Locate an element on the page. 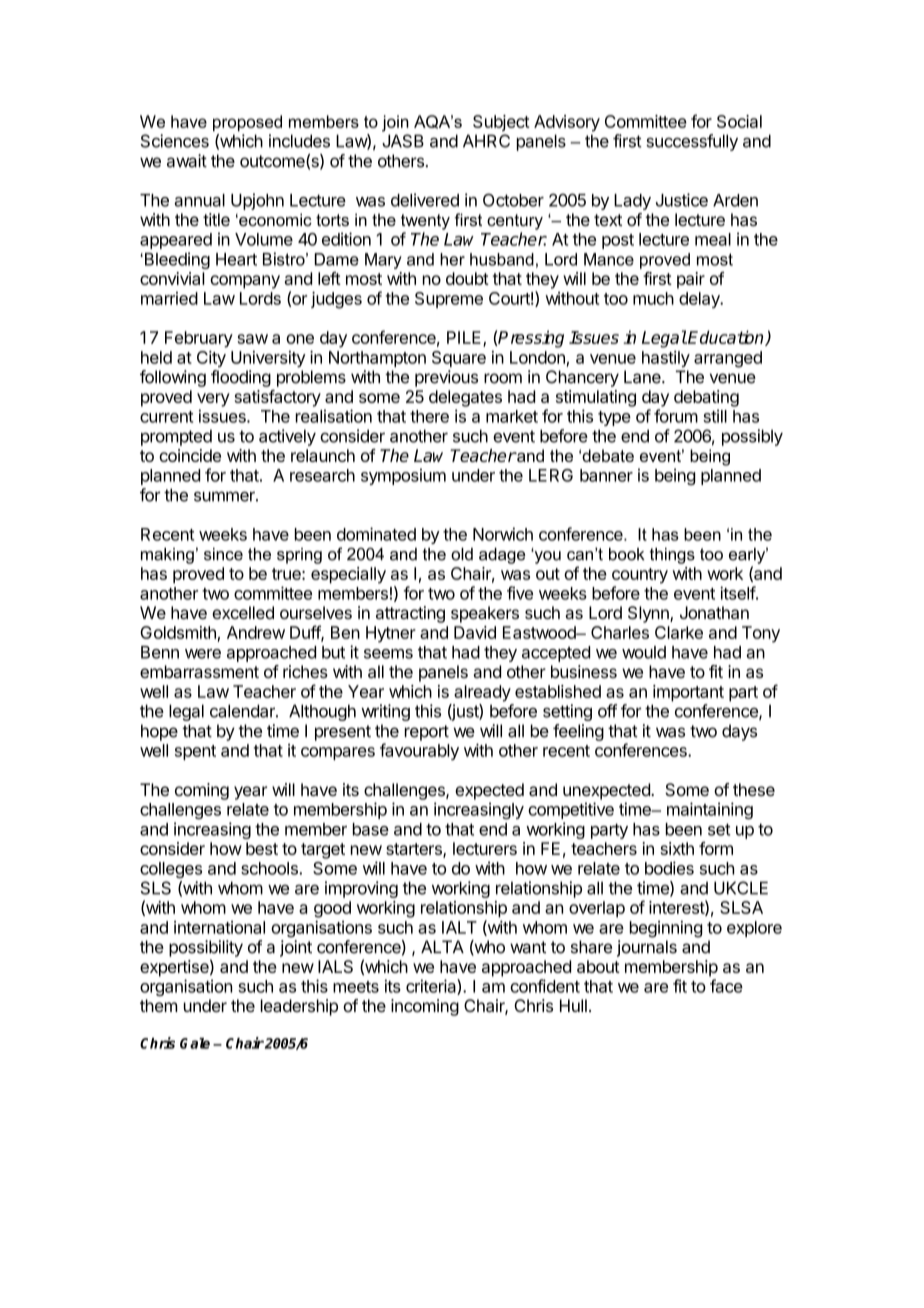  report is located at coordinates (427, 733).
